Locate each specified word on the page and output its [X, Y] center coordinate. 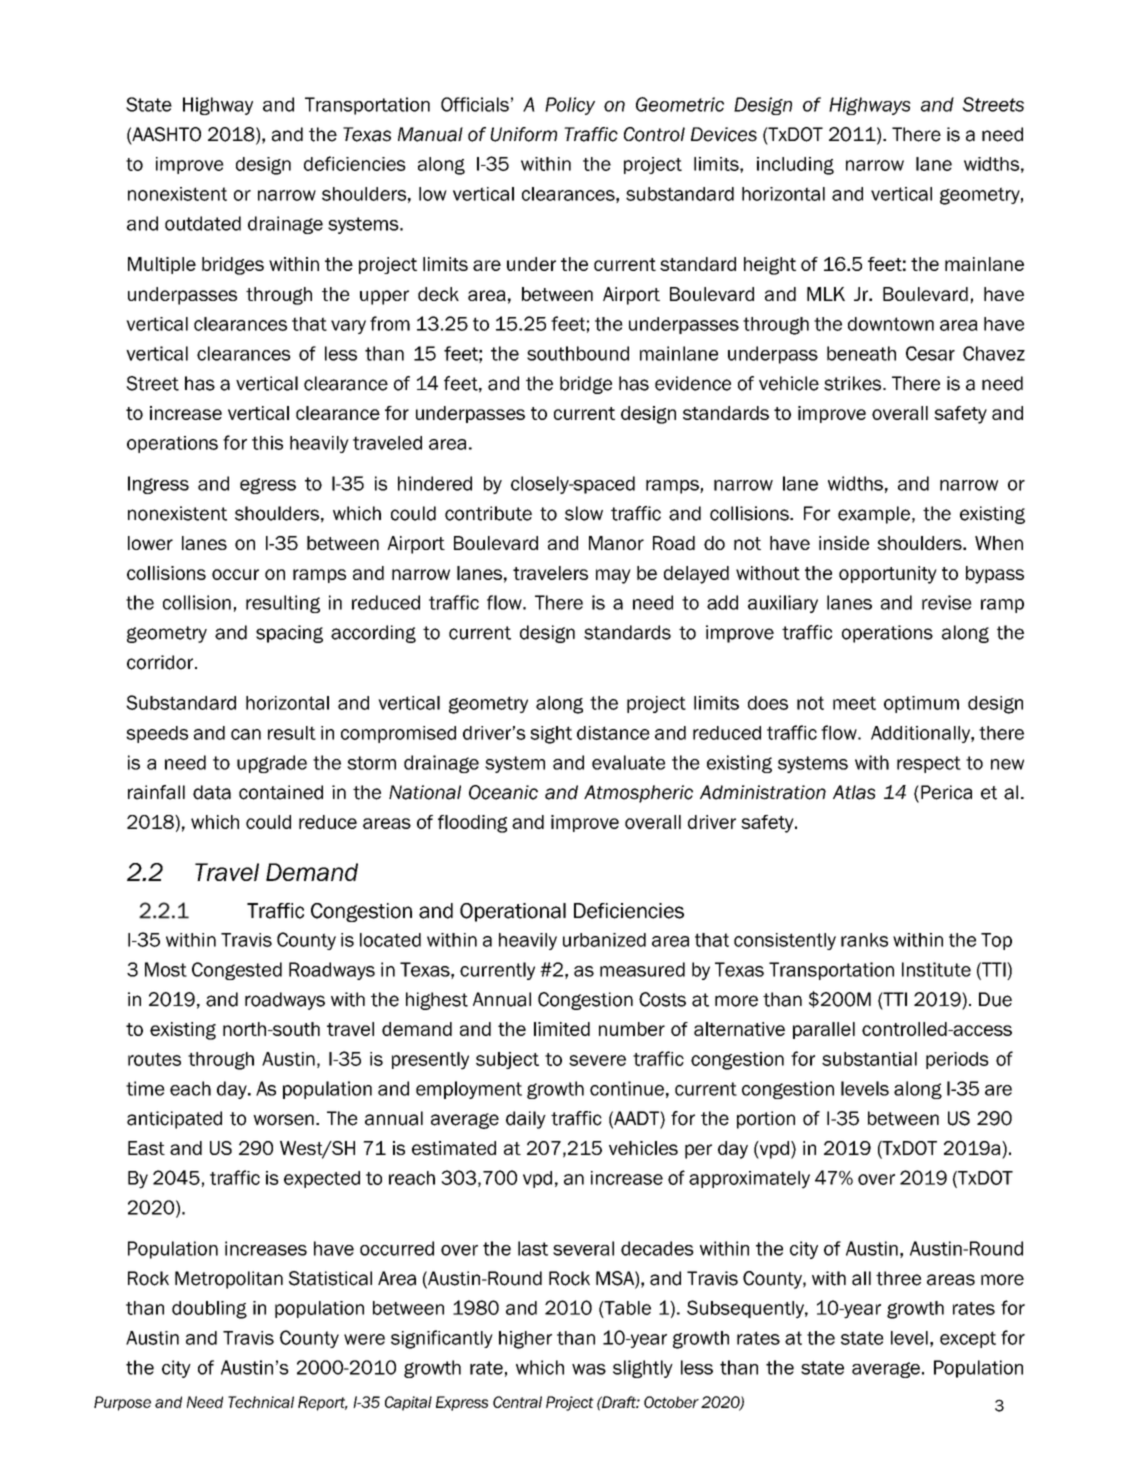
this [267, 443]
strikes [854, 383]
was [589, 1369]
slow [584, 513]
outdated [203, 223]
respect [929, 764]
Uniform [523, 134]
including [795, 166]
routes [154, 1059]
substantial [869, 1059]
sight [551, 735]
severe [597, 1060]
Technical [261, 1402]
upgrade [272, 764]
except [968, 1339]
